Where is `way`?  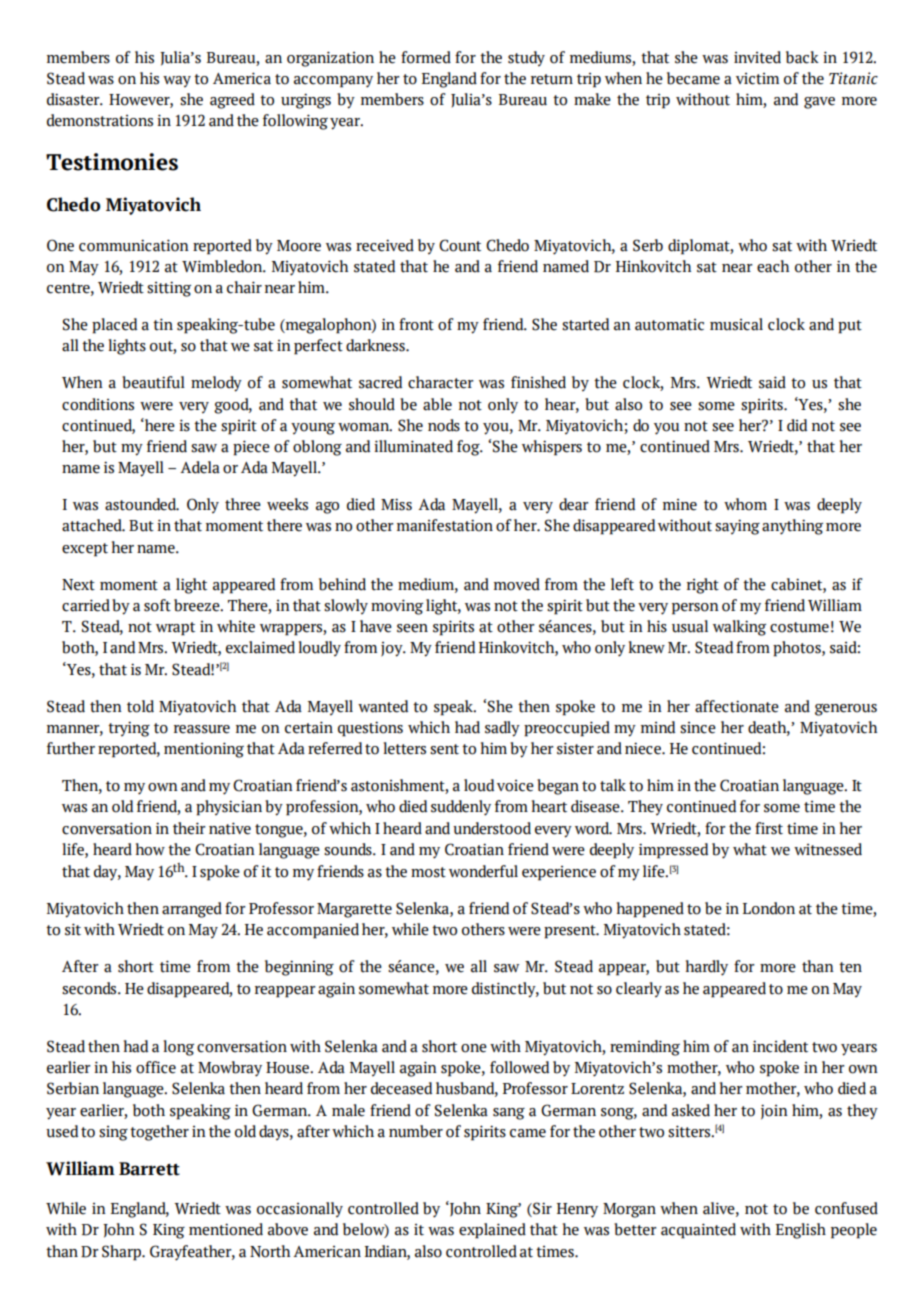
way is located at coordinates (177, 82).
